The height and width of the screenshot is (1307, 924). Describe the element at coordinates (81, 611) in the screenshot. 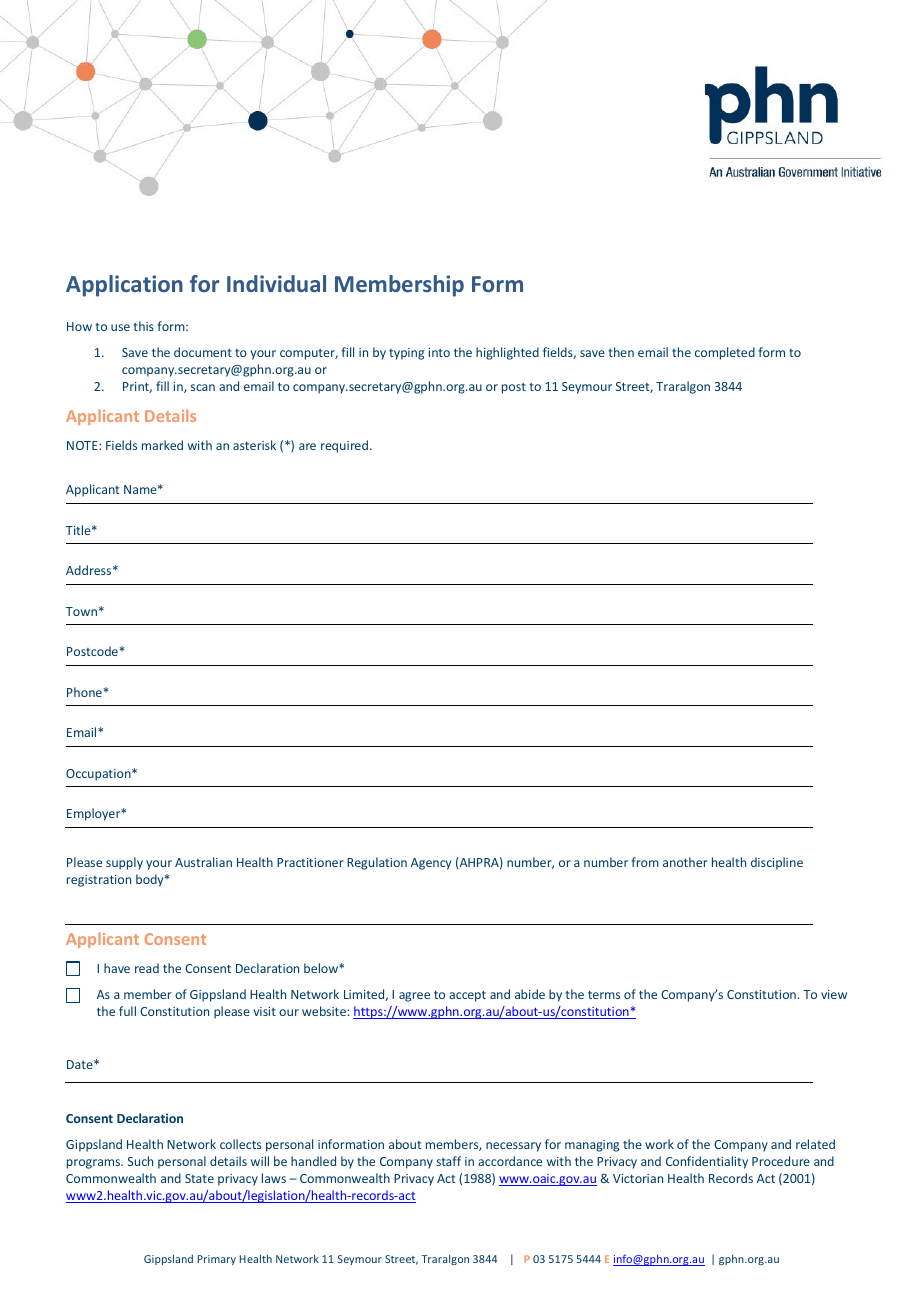

I see `Town` at that location.
